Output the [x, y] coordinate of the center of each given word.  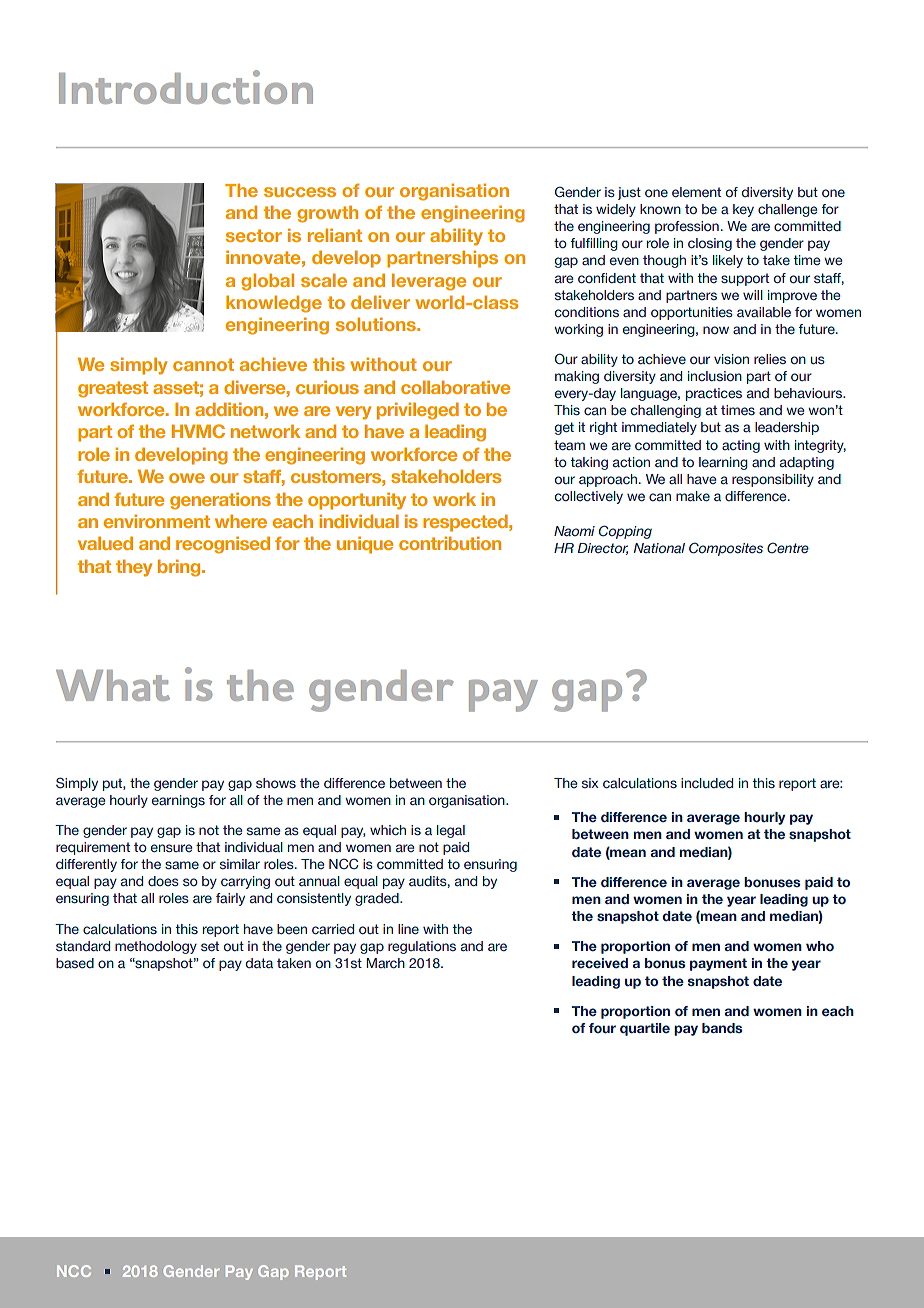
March [385, 963]
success [300, 192]
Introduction [186, 87]
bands [722, 1028]
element [696, 192]
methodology [156, 947]
